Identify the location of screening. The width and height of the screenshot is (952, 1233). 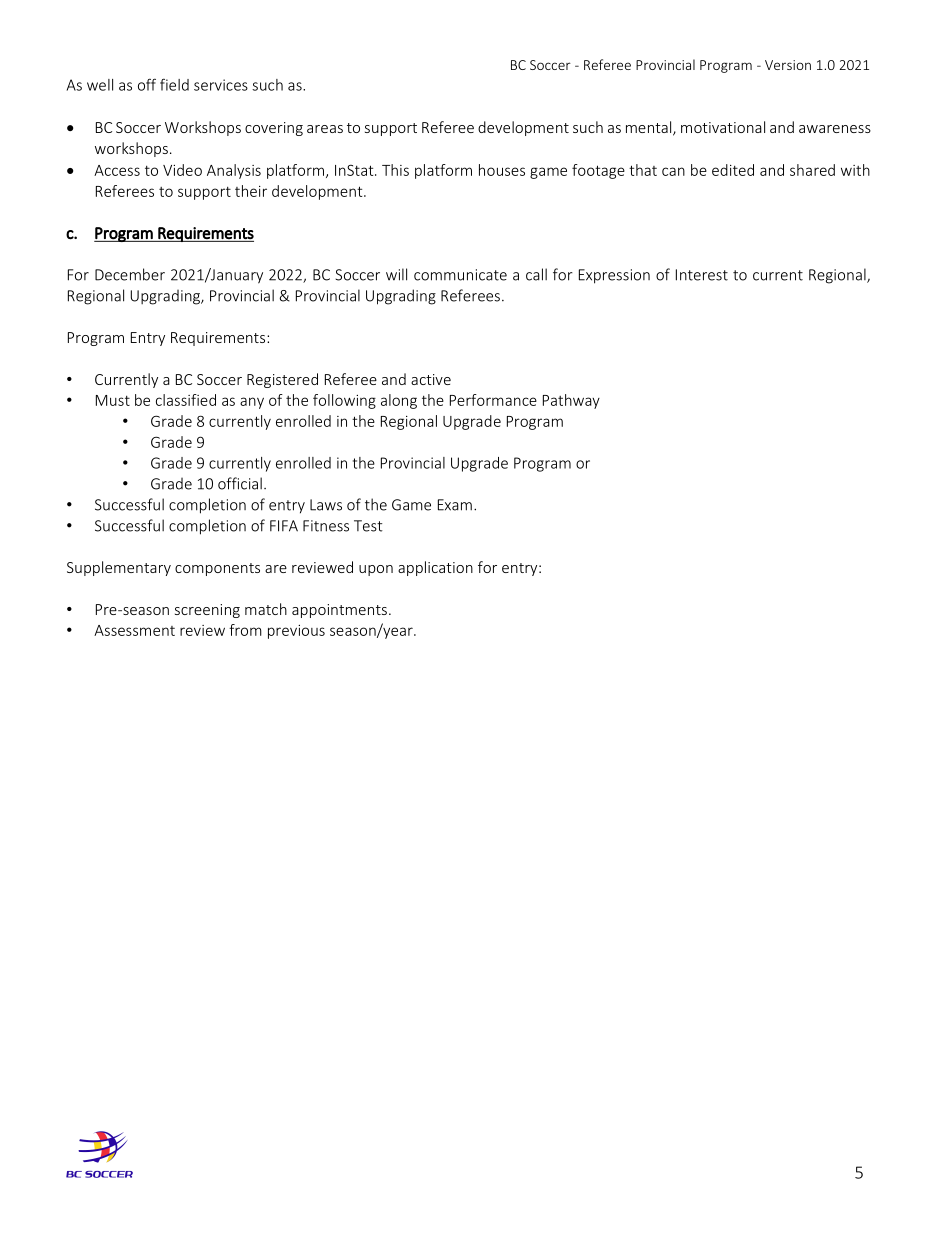
(207, 611).
